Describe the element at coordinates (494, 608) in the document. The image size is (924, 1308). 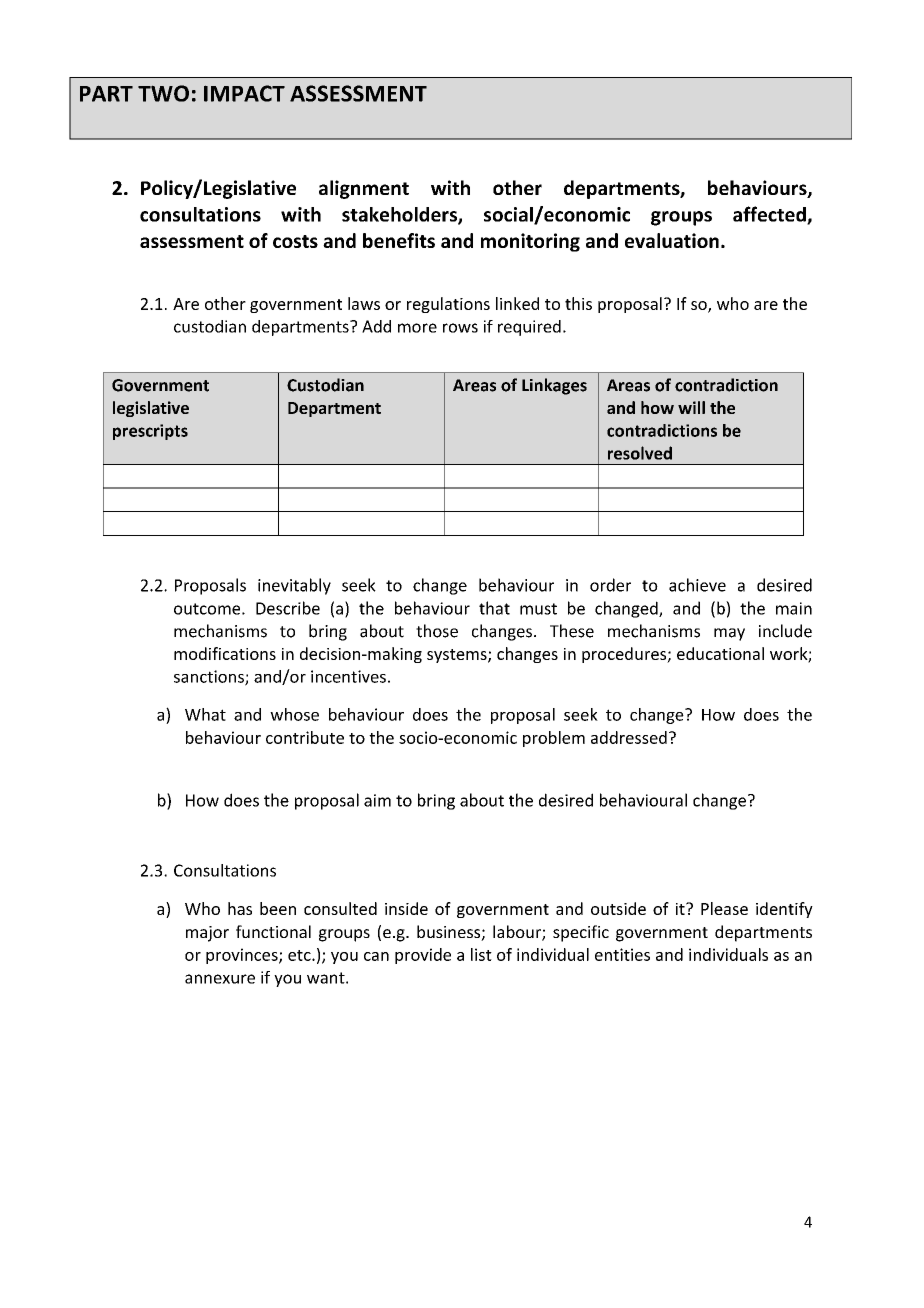
I see `that` at that location.
